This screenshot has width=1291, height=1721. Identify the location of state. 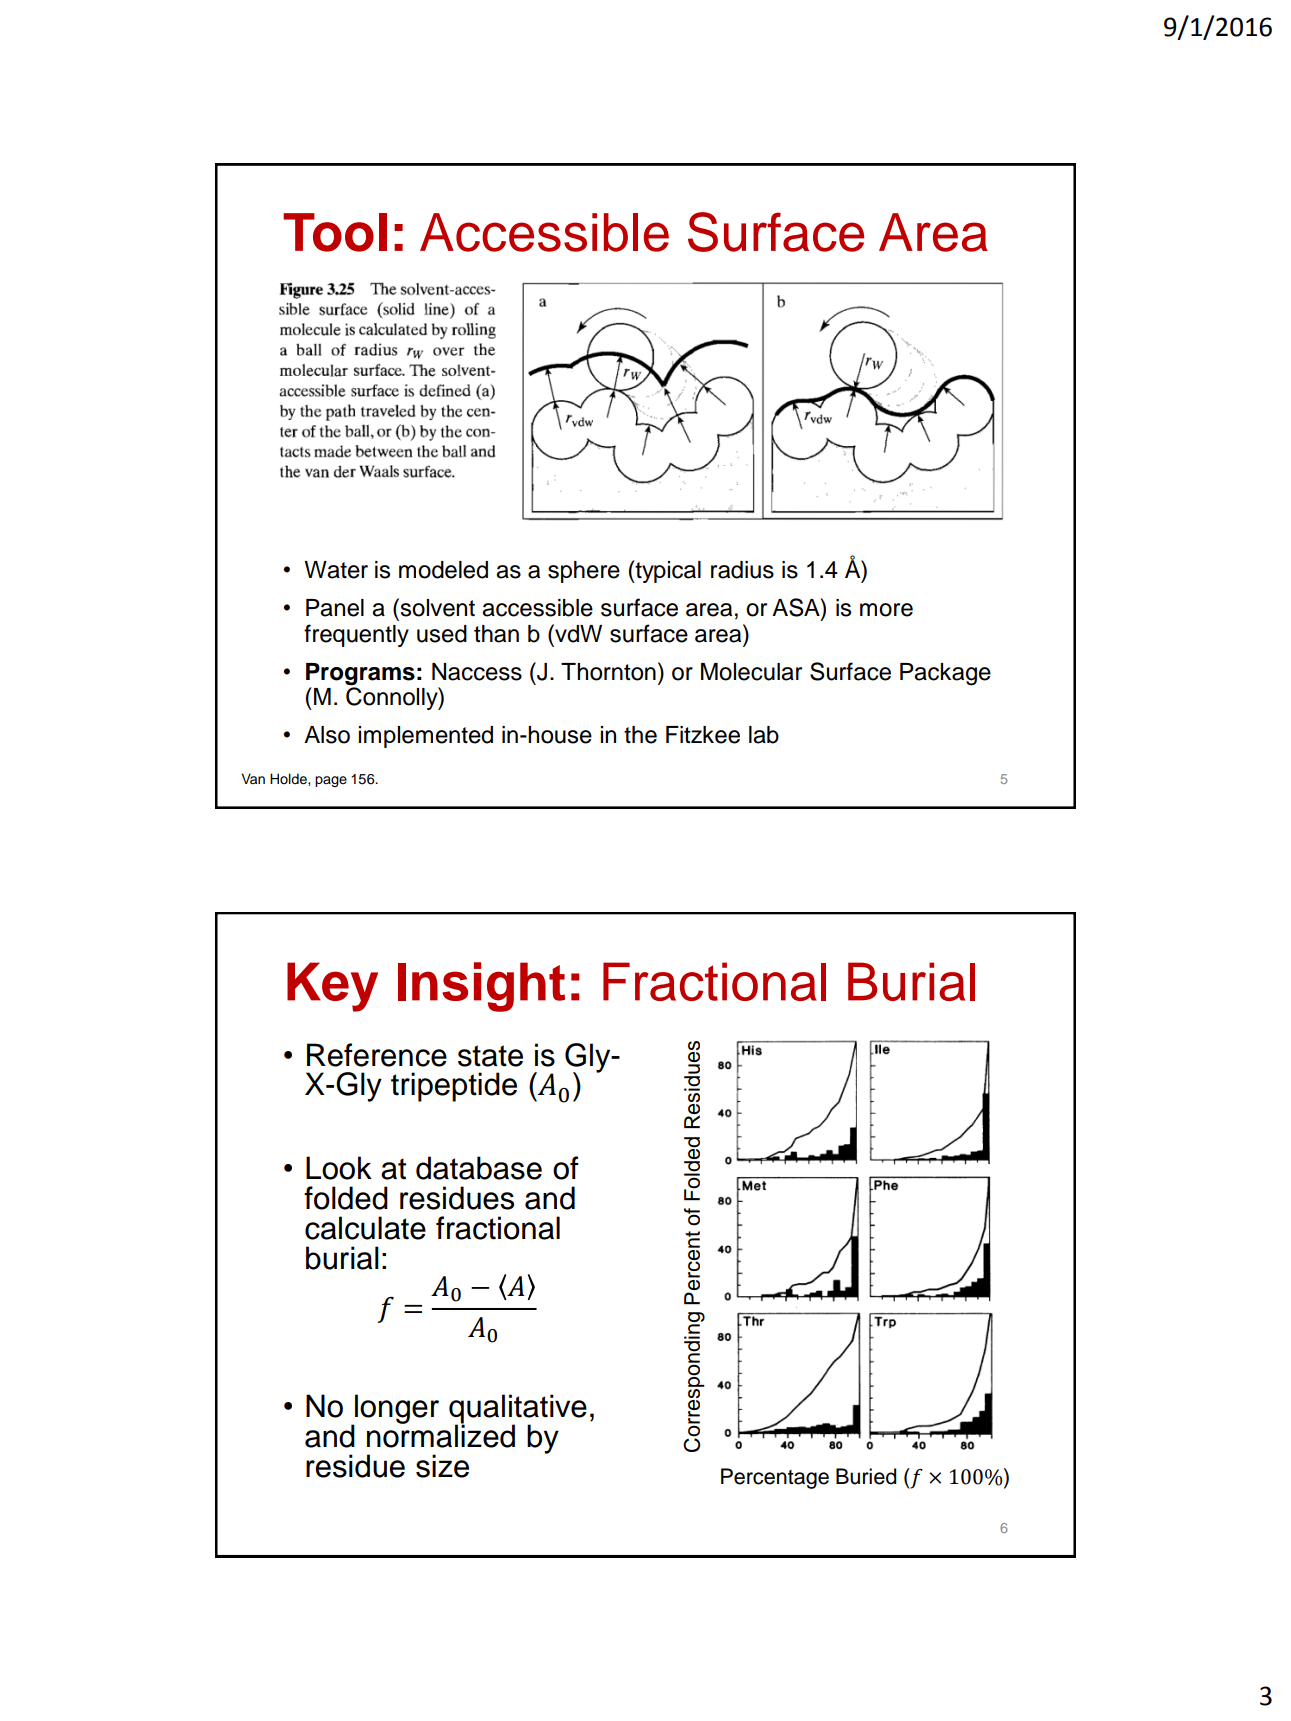
(490, 1056).
